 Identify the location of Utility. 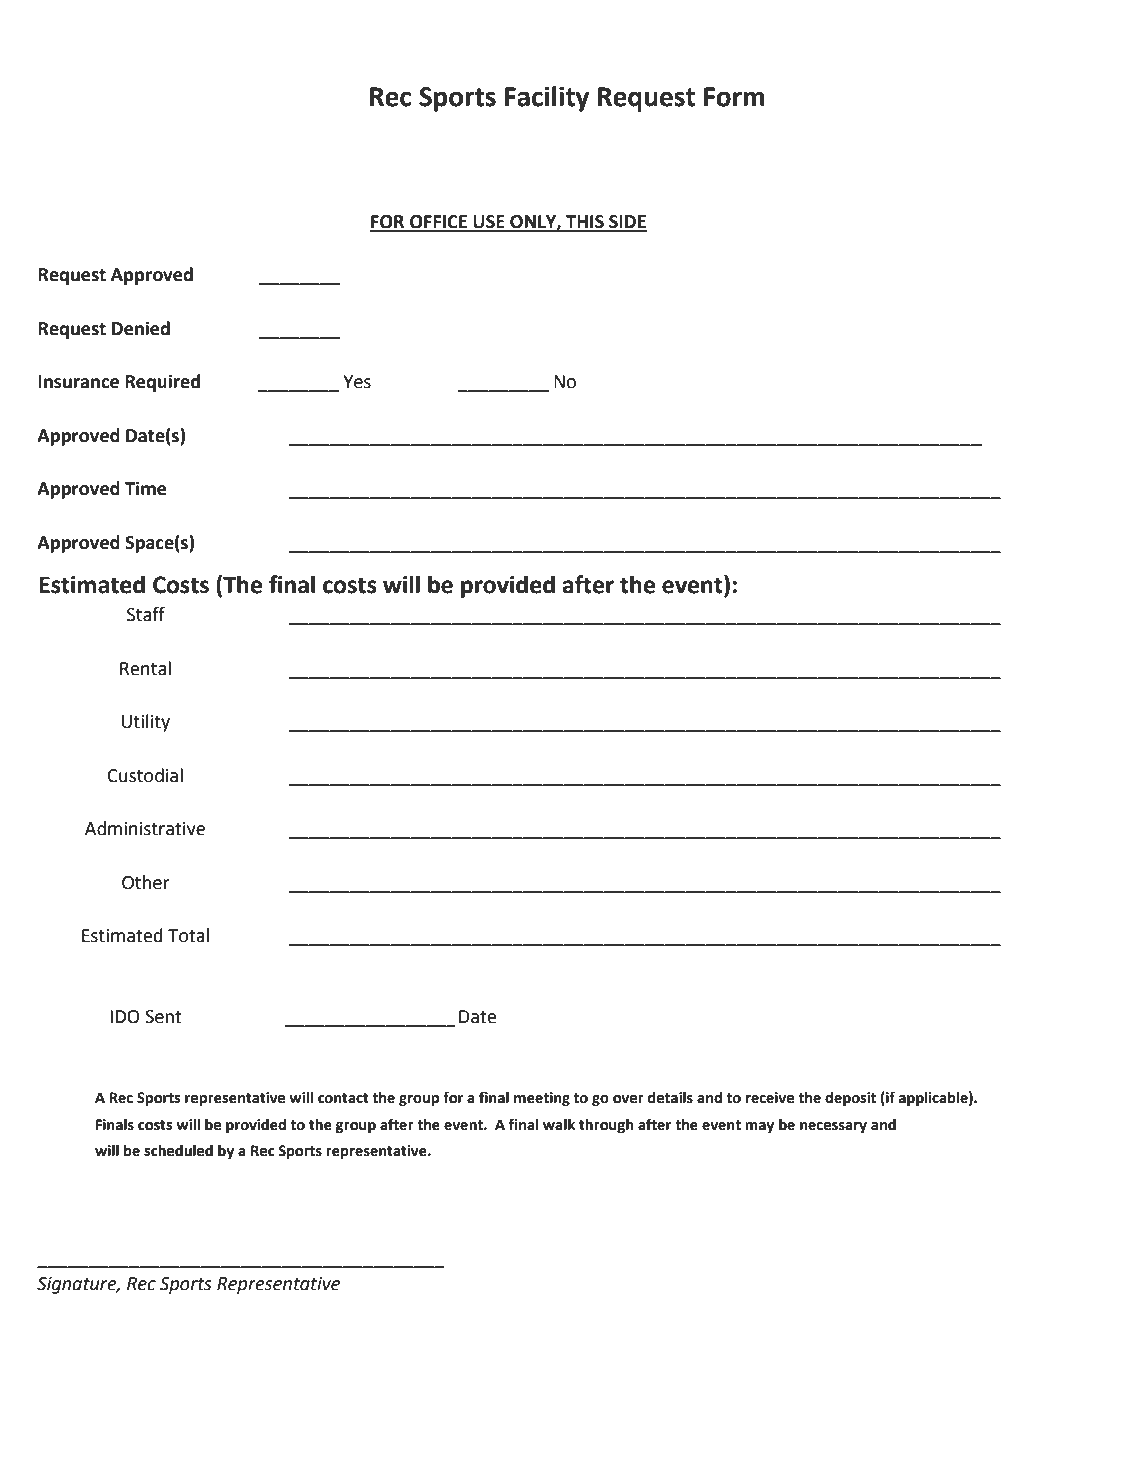
(146, 723).
